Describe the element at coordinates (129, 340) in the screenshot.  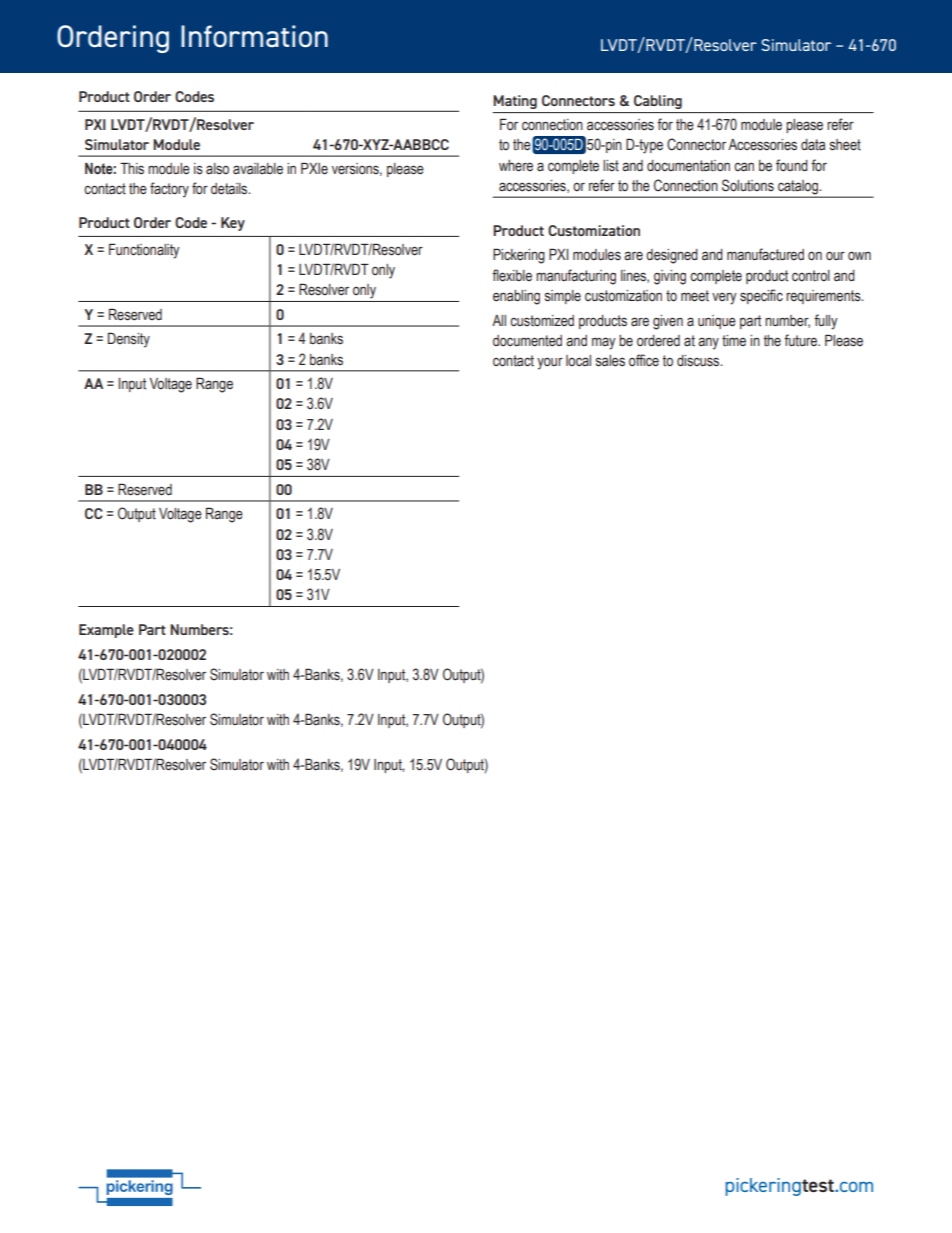
I see `Density` at that location.
